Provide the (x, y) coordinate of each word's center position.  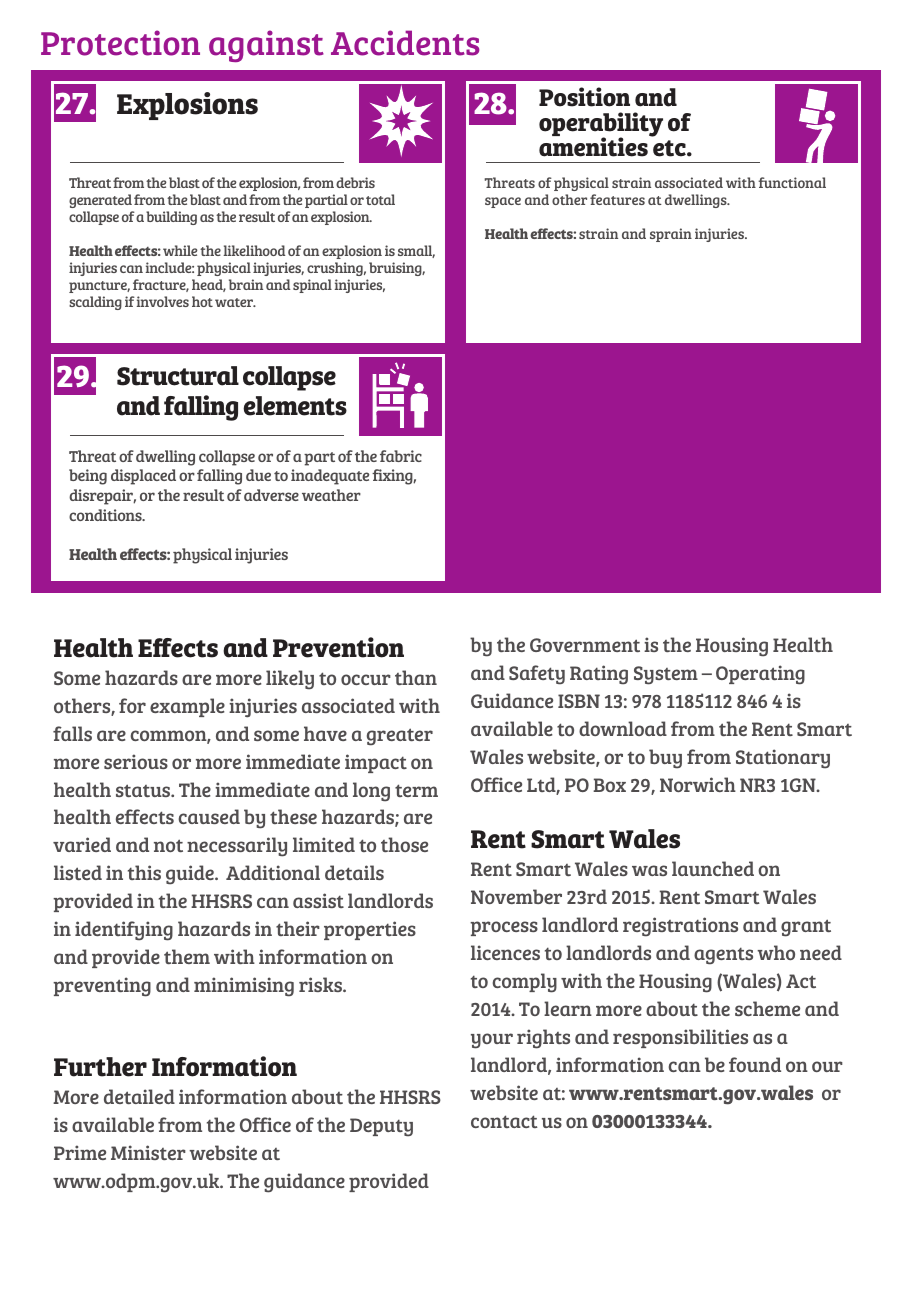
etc (670, 148)
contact (504, 1121)
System (666, 675)
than (416, 677)
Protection (120, 43)
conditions (106, 515)
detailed (139, 1096)
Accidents (405, 43)
